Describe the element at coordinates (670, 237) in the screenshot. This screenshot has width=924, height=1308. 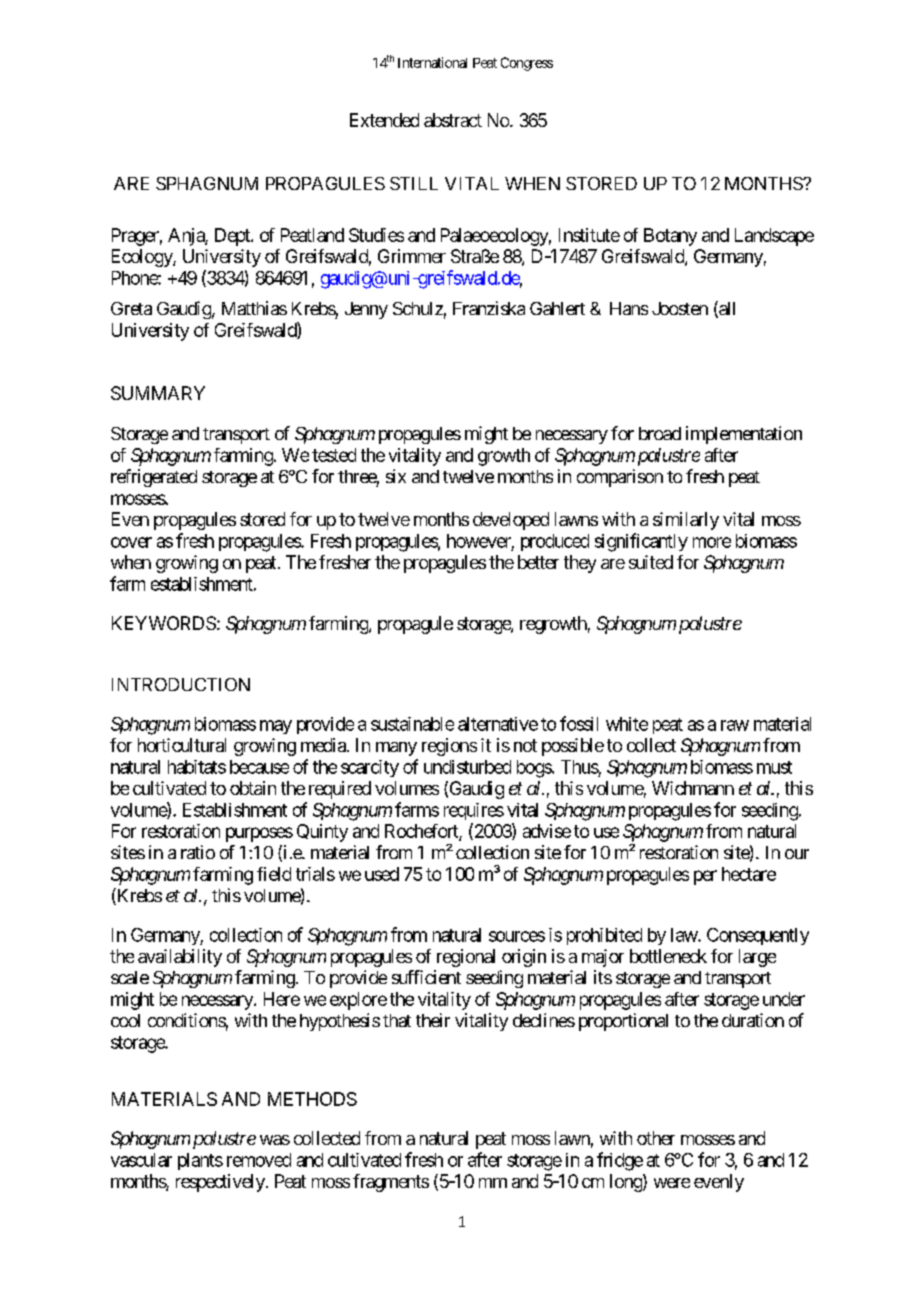
I see `Botany` at that location.
